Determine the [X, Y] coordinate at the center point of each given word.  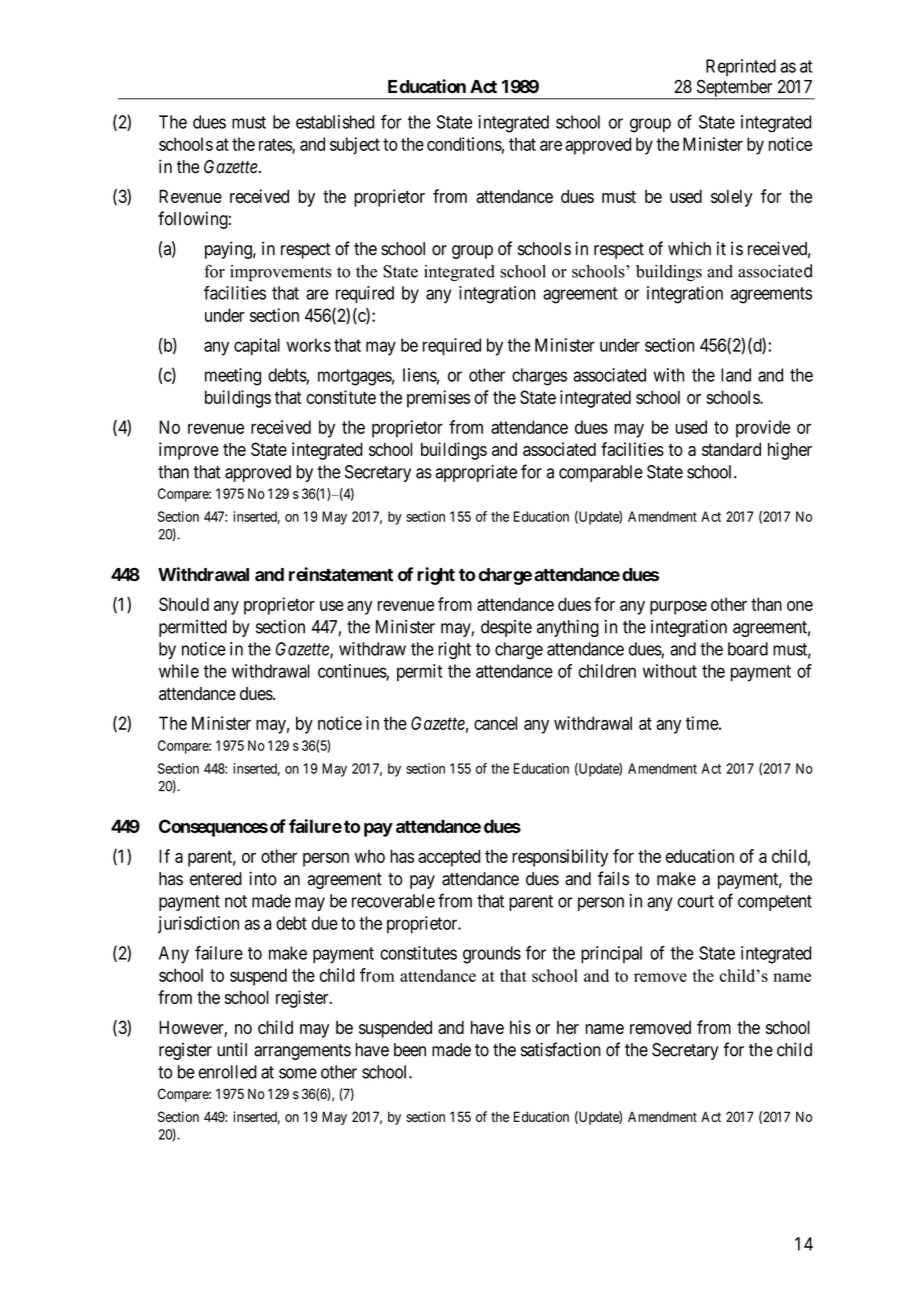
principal [611, 954]
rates [276, 145]
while [179, 671]
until [232, 1049]
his [520, 1027]
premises [438, 399]
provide [763, 429]
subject [355, 146]
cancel [495, 723]
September [734, 89]
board [748, 649]
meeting [233, 377]
